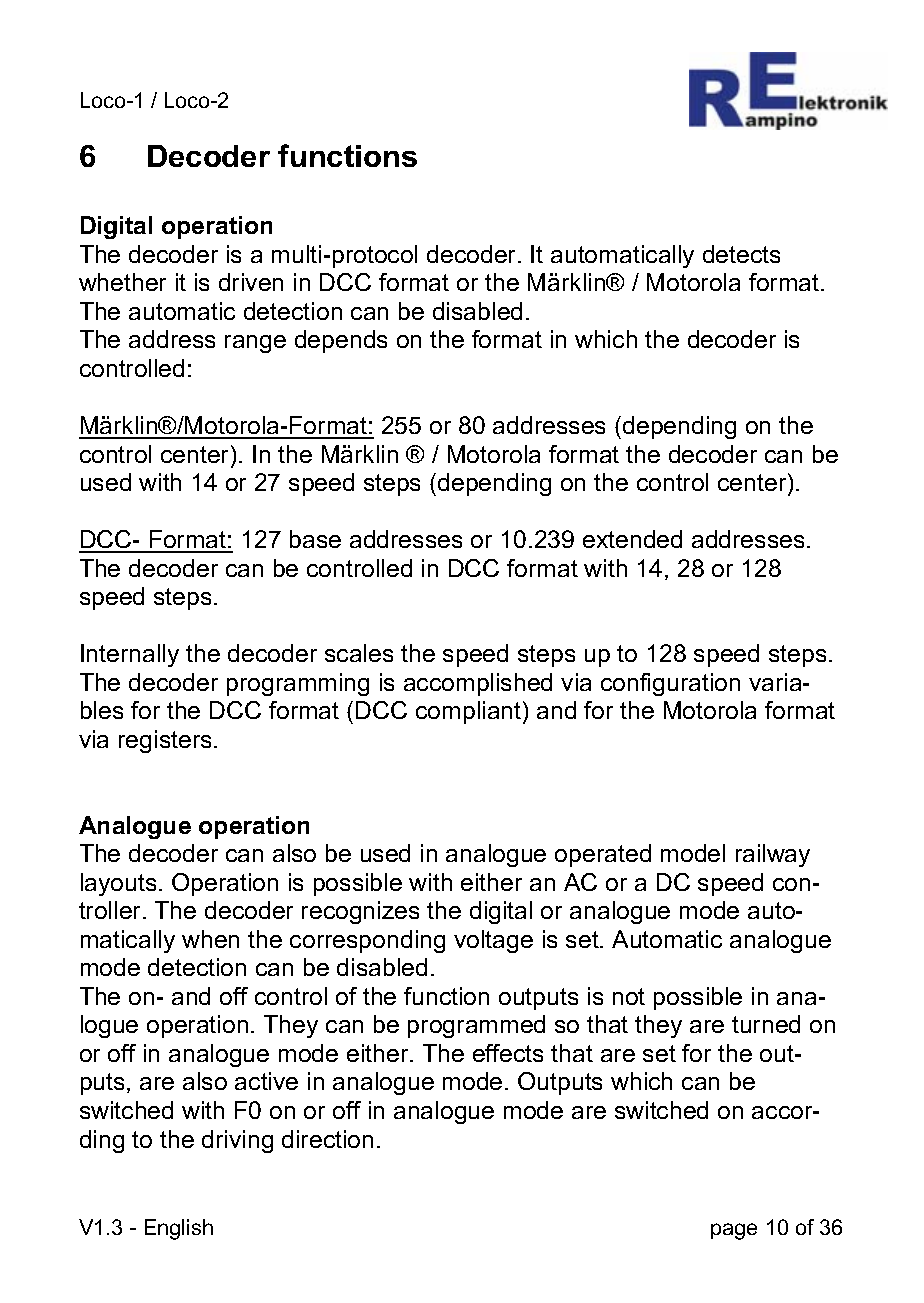 This page has height=1303, width=924. What do you see at coordinates (734, 1231) in the page?
I see `page` at bounding box center [734, 1231].
